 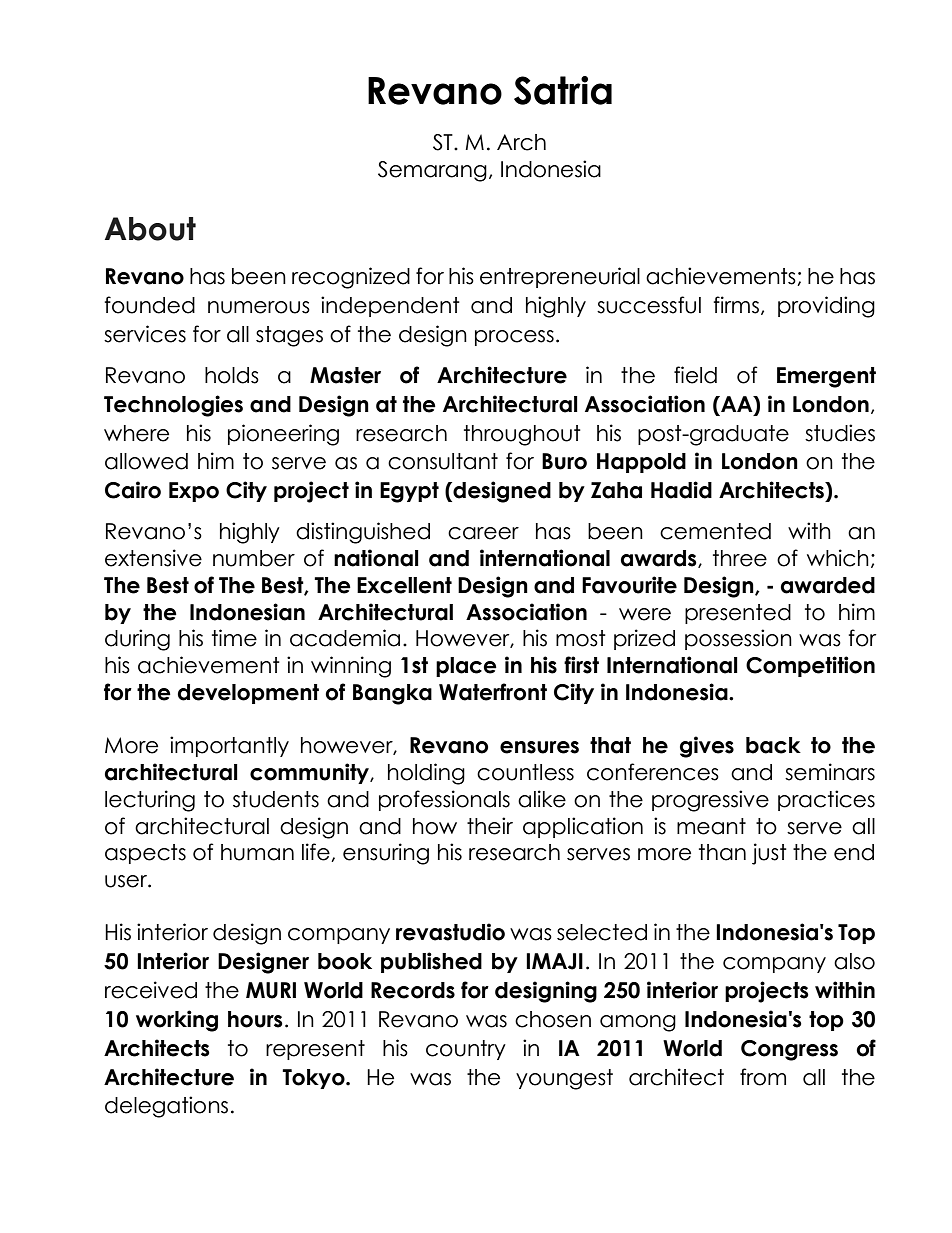 I want to click on Competition, so click(x=810, y=666).
